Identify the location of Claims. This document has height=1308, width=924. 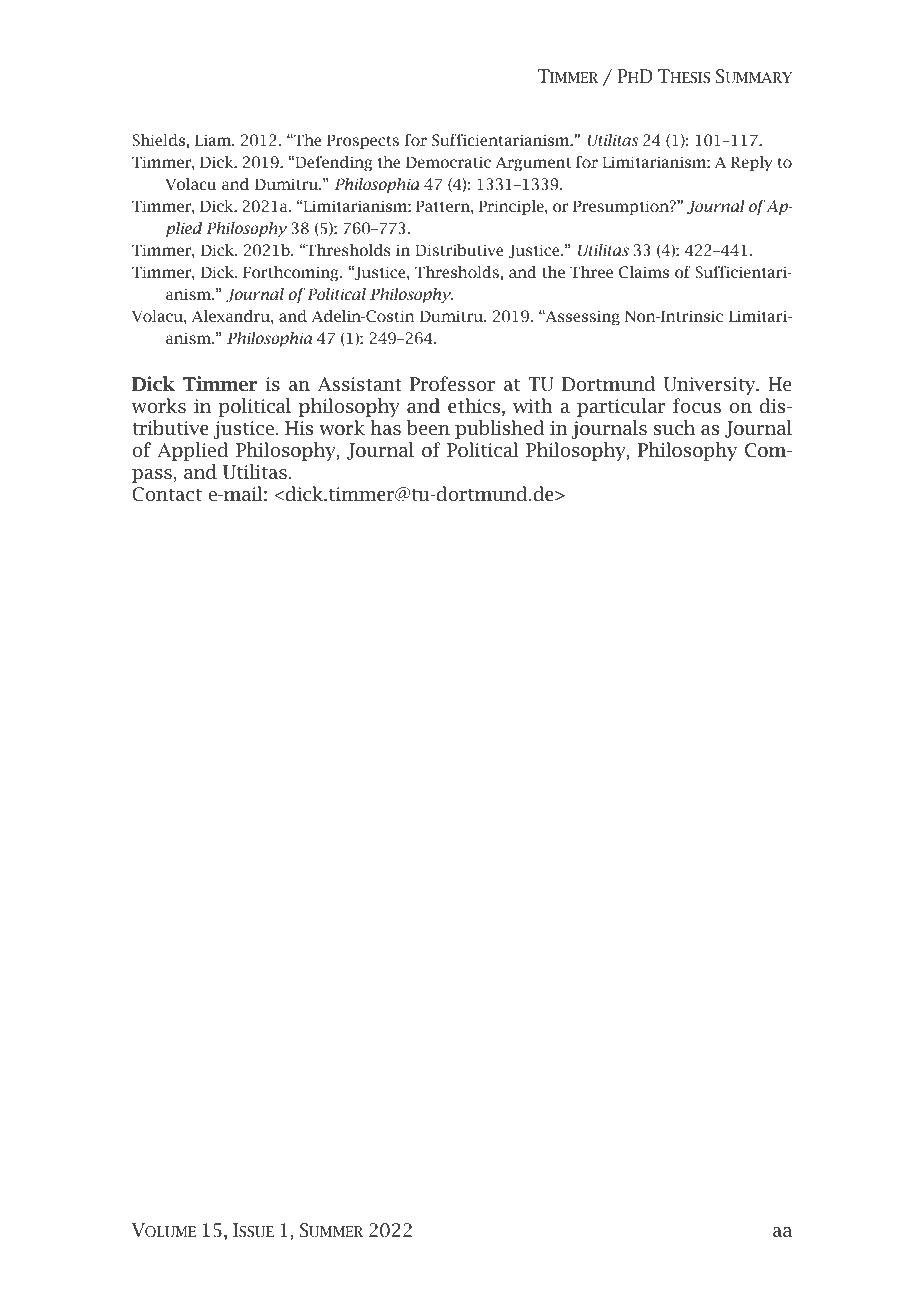
(644, 272).
